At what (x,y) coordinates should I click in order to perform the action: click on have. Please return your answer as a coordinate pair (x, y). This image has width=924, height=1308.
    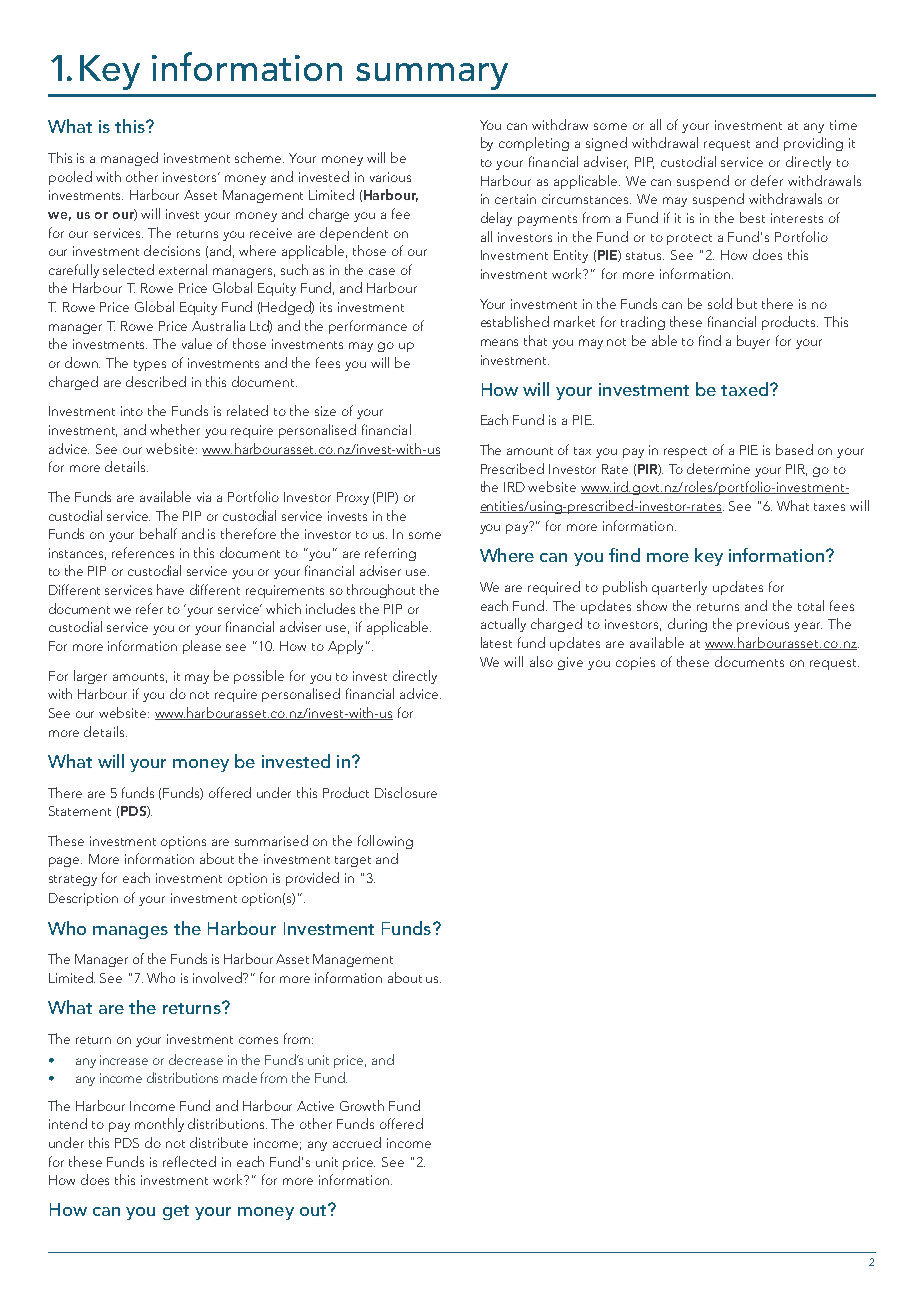
    Looking at the image, I should click on (170, 589).
